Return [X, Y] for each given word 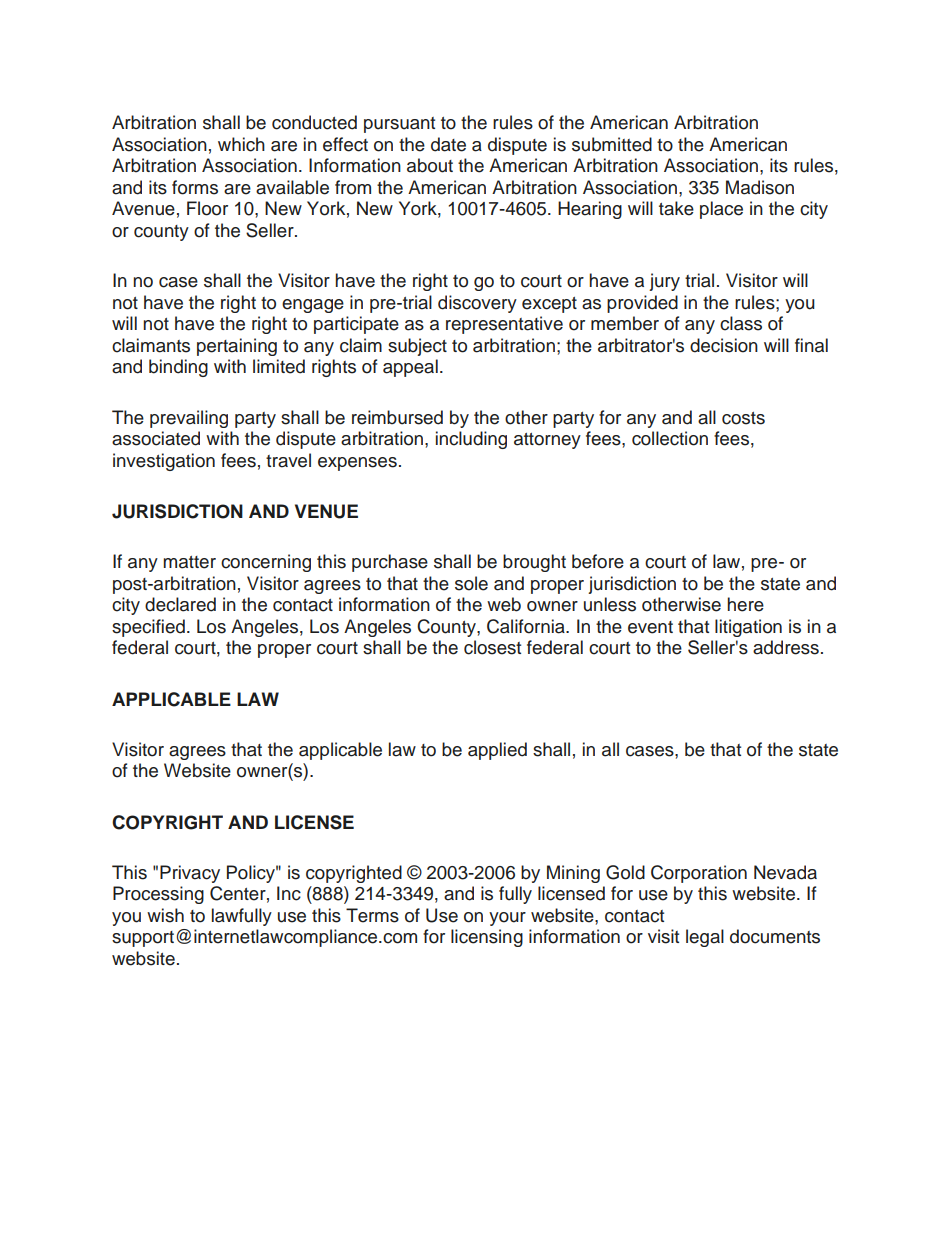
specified [148, 628]
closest [492, 647]
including [471, 440]
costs [743, 418]
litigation [748, 628]
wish [165, 915]
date [448, 144]
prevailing [189, 419]
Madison [760, 187]
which [241, 144]
